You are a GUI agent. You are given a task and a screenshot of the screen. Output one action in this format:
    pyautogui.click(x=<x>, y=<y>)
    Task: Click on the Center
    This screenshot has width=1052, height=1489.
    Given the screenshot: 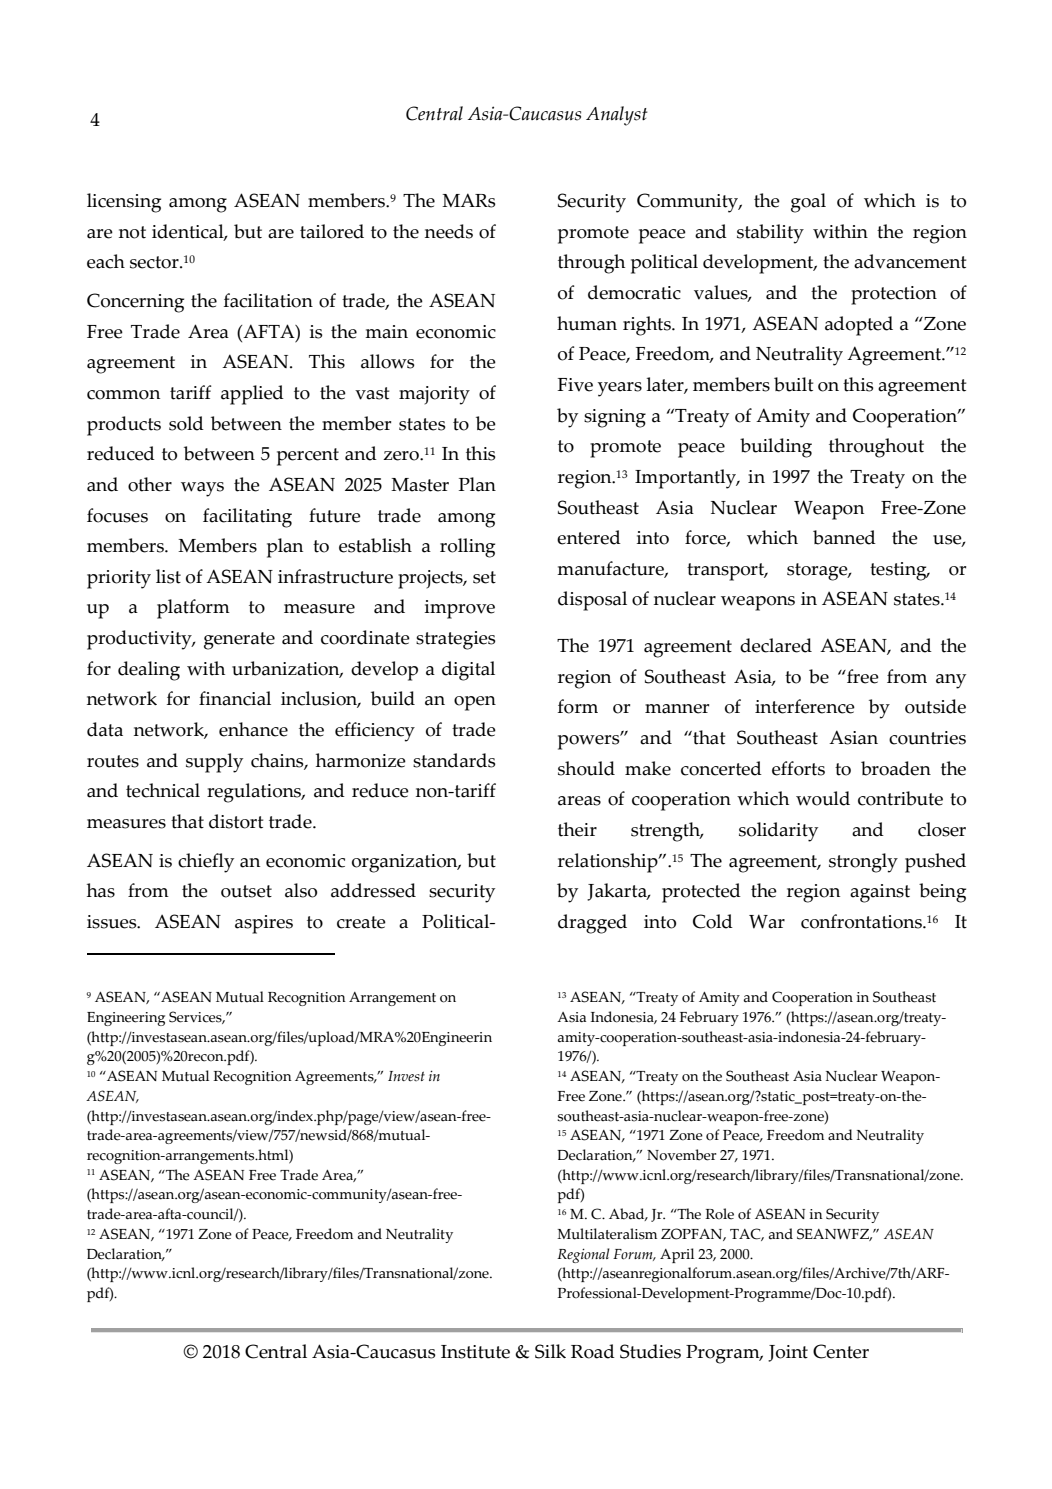 What is the action you would take?
    pyautogui.click(x=841, y=1351)
